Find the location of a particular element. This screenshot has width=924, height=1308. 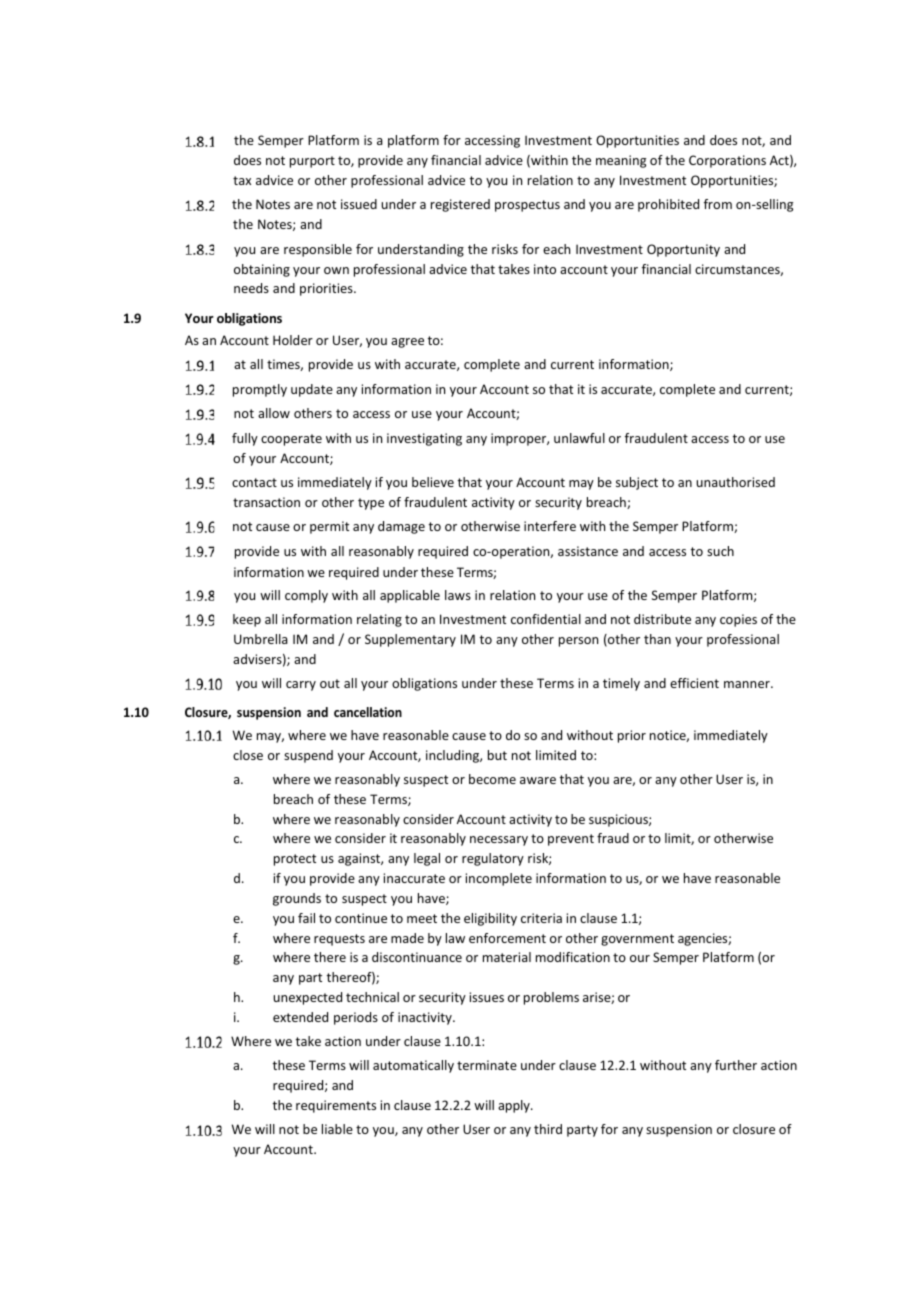

carry is located at coordinates (301, 686).
